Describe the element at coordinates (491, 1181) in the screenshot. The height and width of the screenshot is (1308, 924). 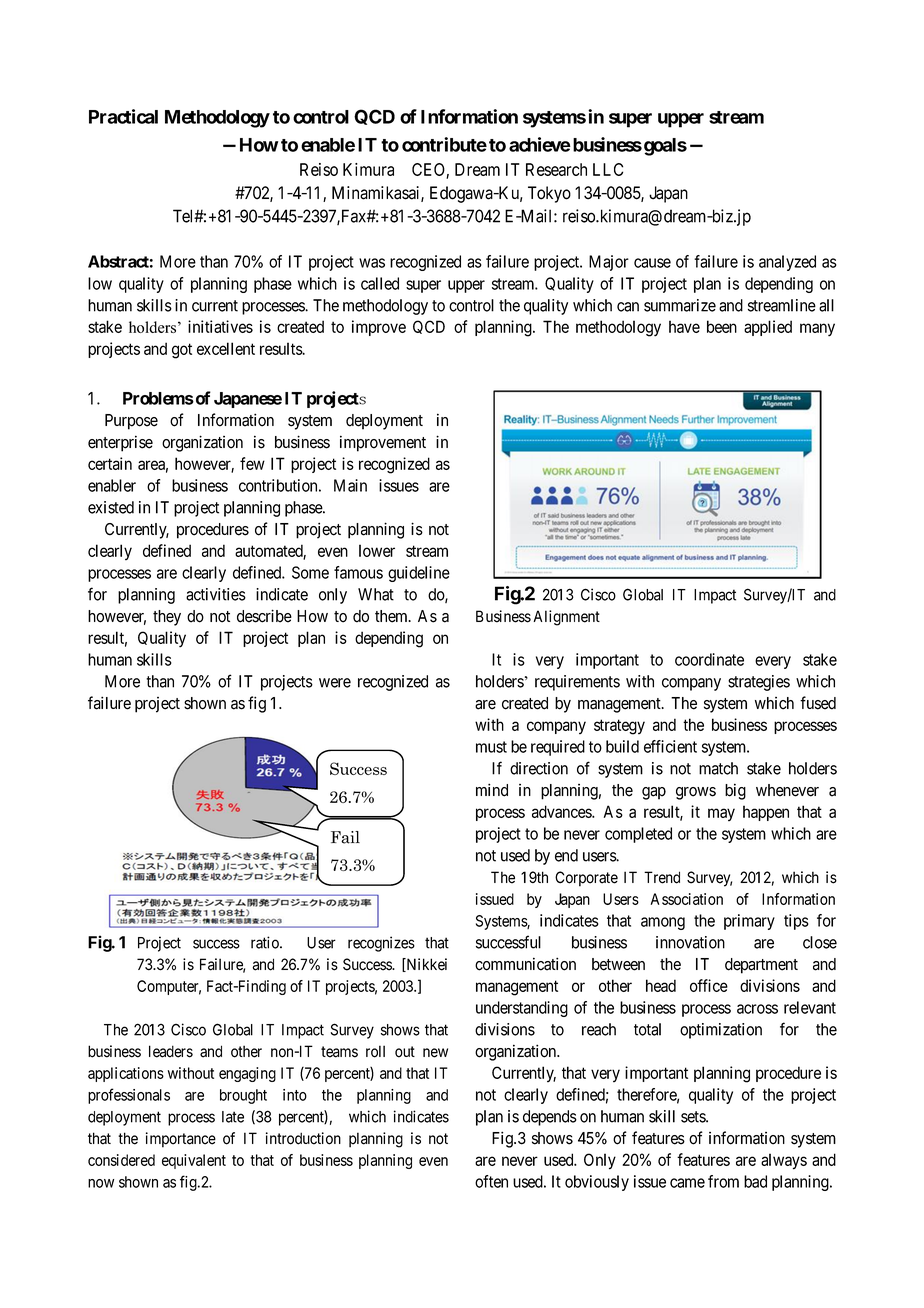
I see `often` at that location.
